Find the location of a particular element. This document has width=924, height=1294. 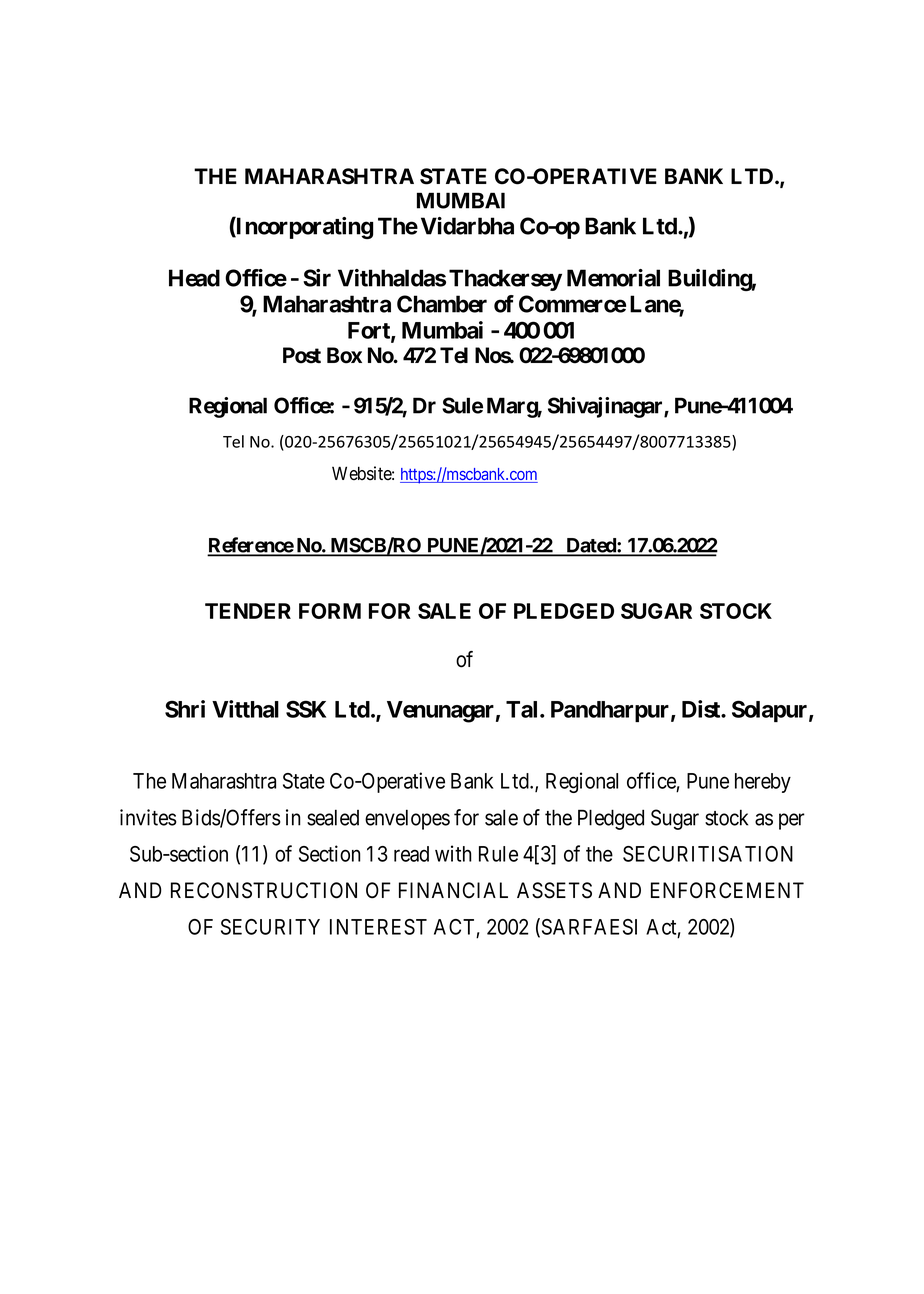

Dist is located at coordinates (702, 709).
